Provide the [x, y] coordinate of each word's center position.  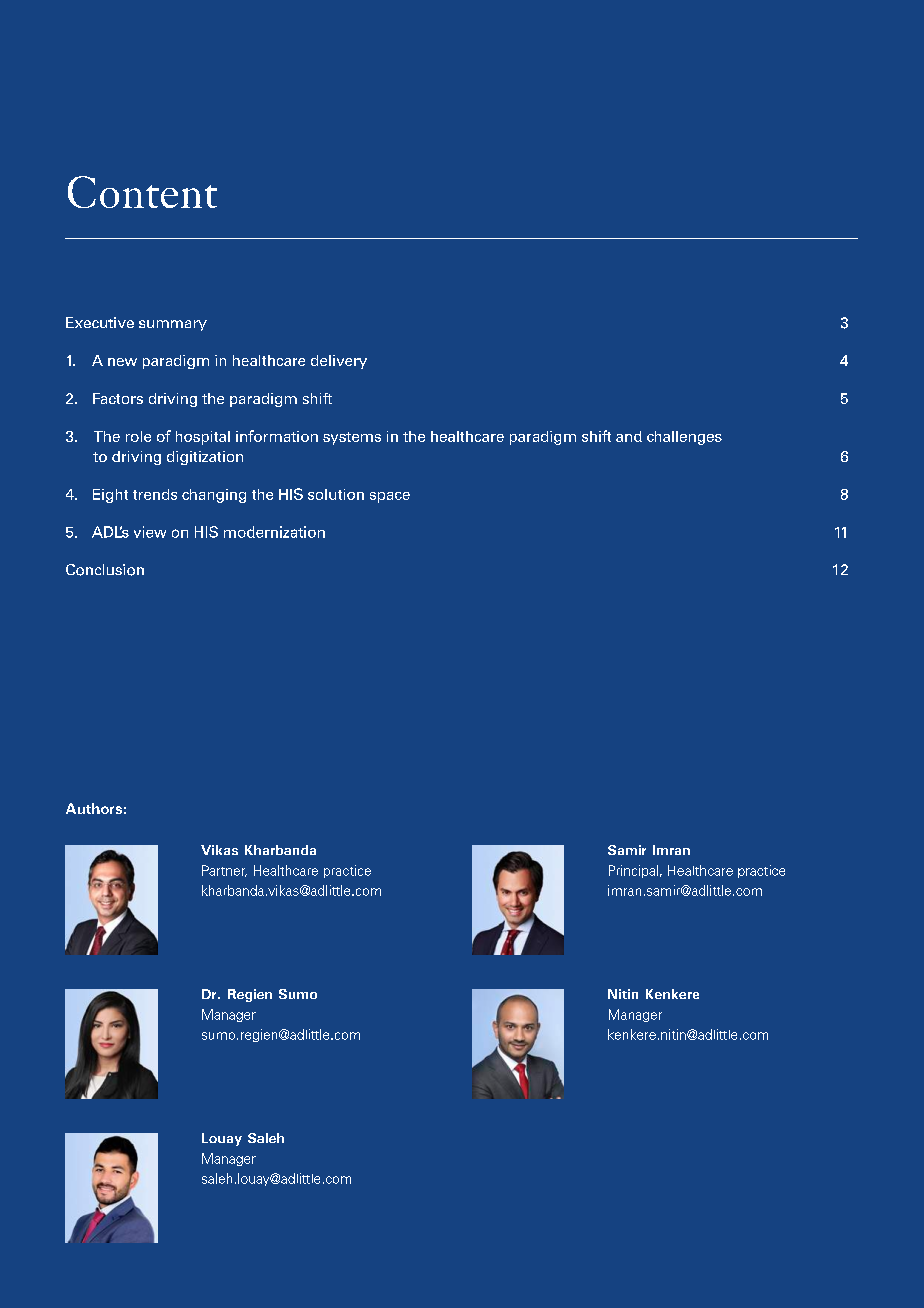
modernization [274, 532]
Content [142, 192]
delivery [339, 362]
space [390, 497]
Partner [224, 871]
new [122, 362]
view [150, 532]
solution [336, 494]
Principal [633, 871]
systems [352, 438]
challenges [684, 438]
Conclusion [105, 570]
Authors [94, 808]
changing [214, 496]
